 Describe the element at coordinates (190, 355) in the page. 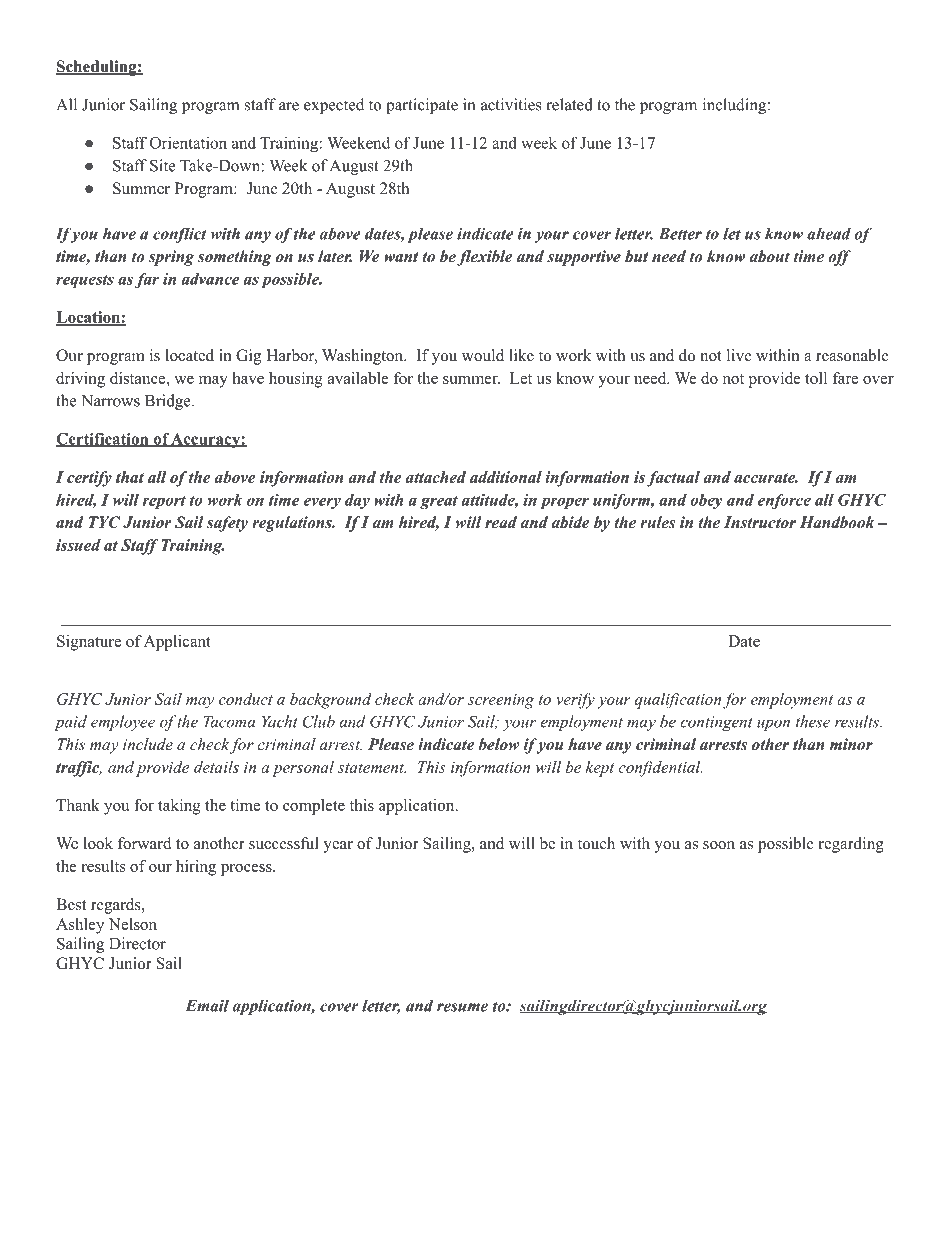

I see `located` at that location.
